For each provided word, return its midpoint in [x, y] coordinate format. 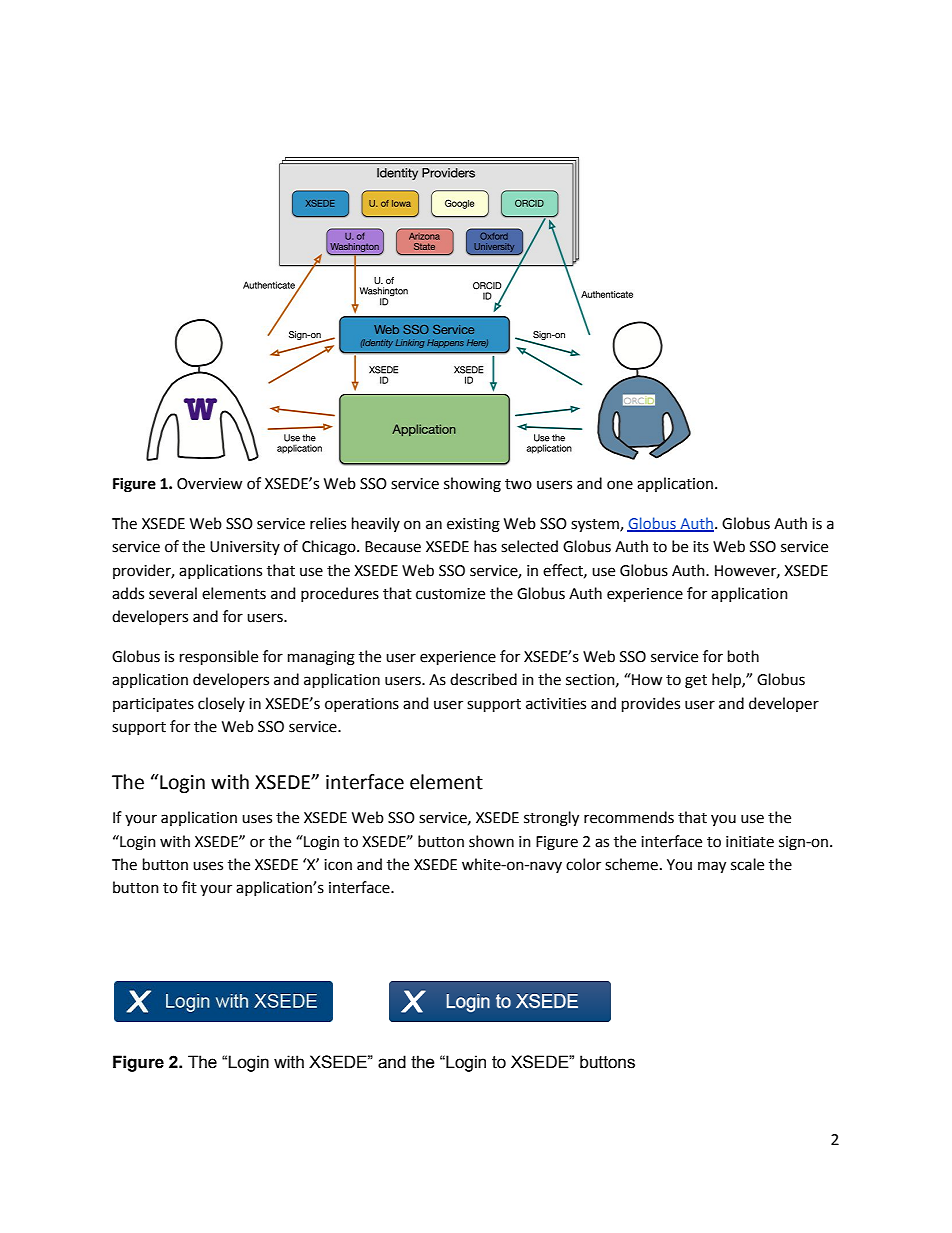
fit [189, 887]
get [696, 682]
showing [472, 485]
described [483, 679]
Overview [209, 484]
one [620, 485]
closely [221, 704]
